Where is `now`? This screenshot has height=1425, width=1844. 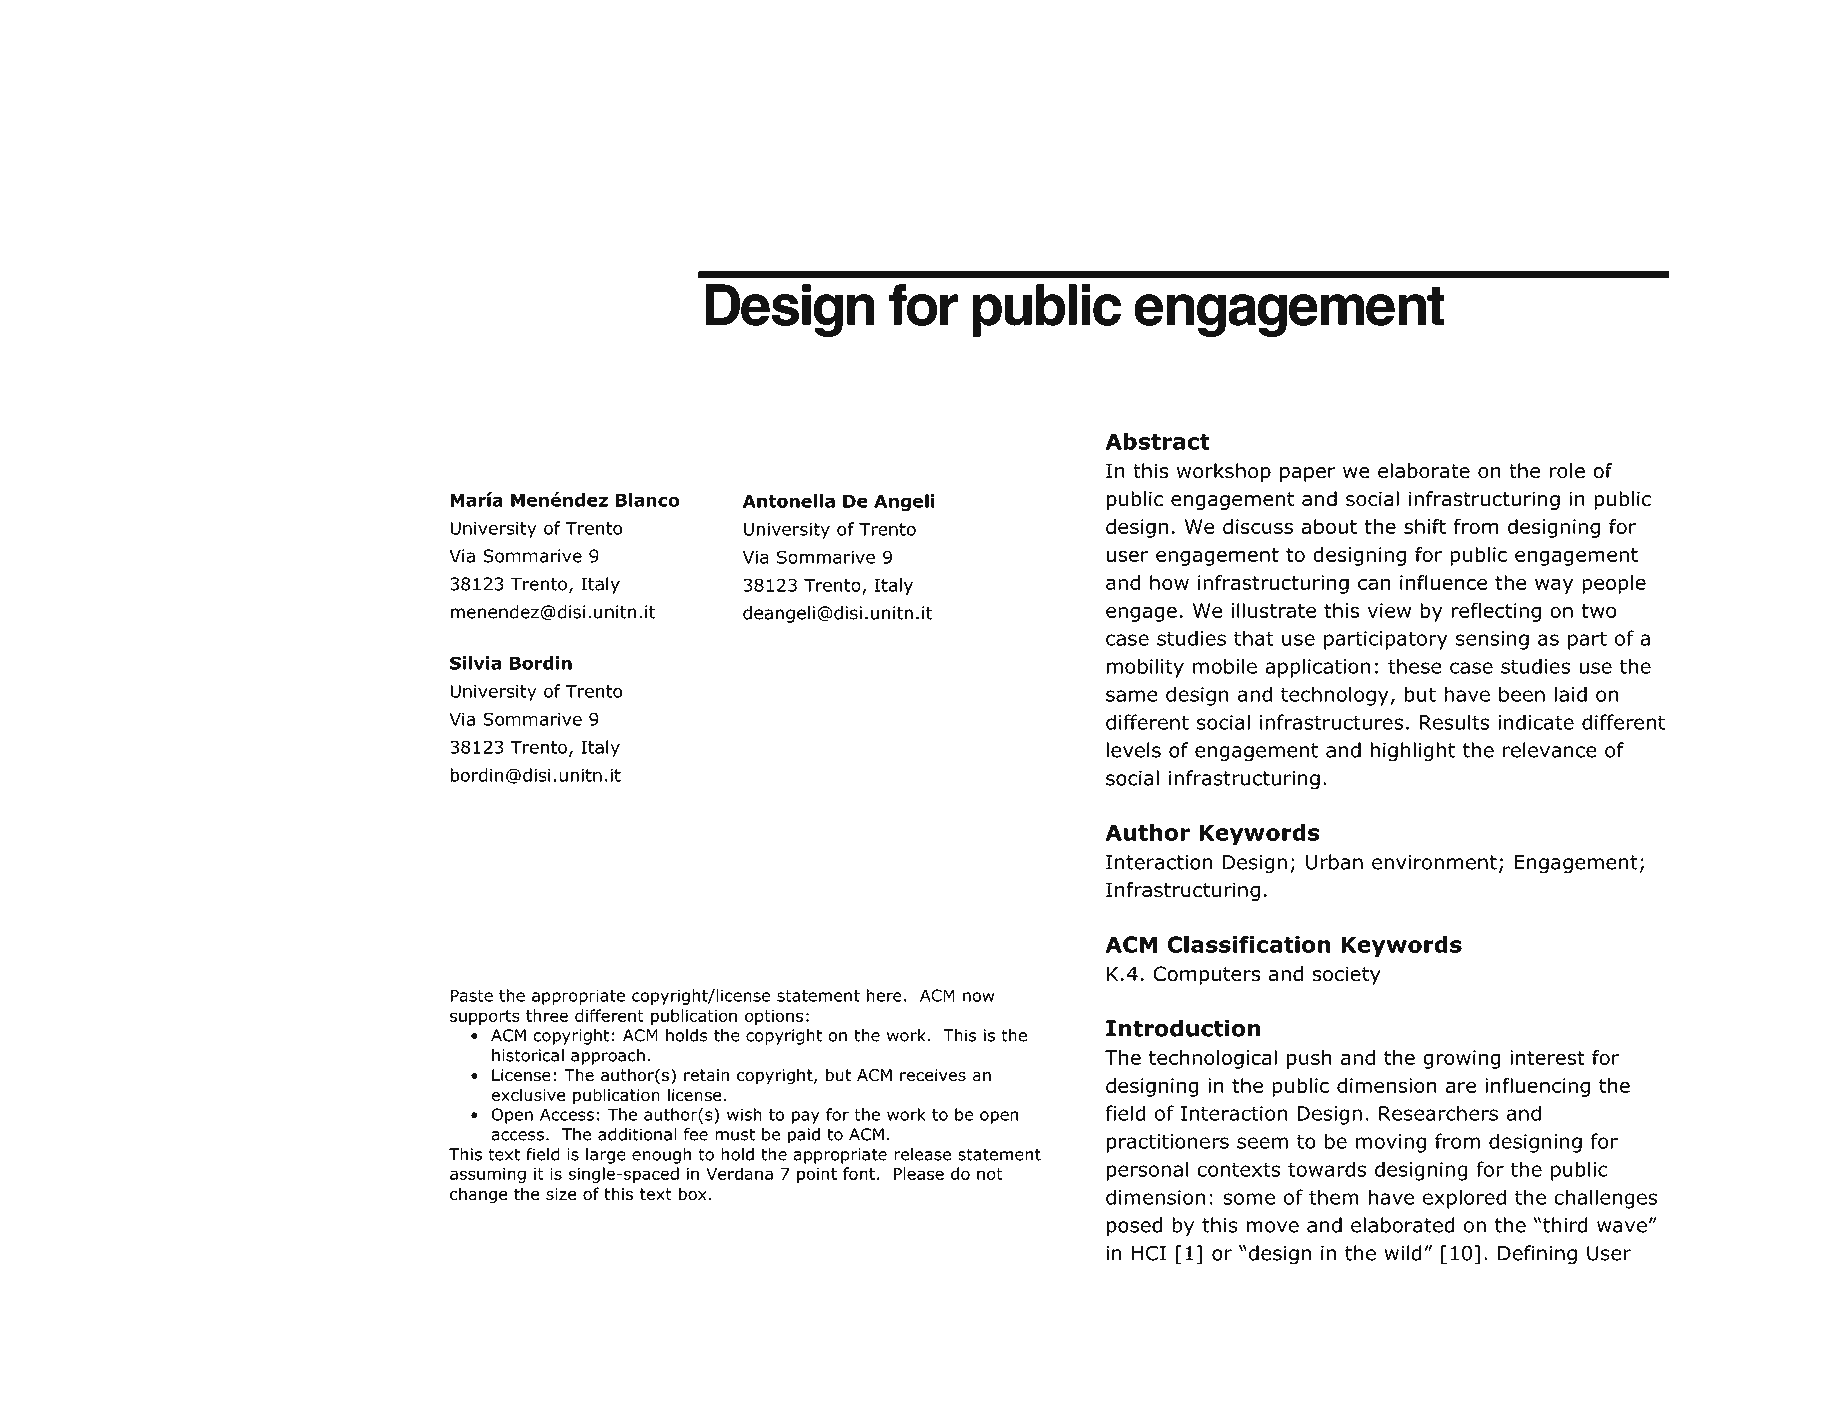 now is located at coordinates (978, 997).
